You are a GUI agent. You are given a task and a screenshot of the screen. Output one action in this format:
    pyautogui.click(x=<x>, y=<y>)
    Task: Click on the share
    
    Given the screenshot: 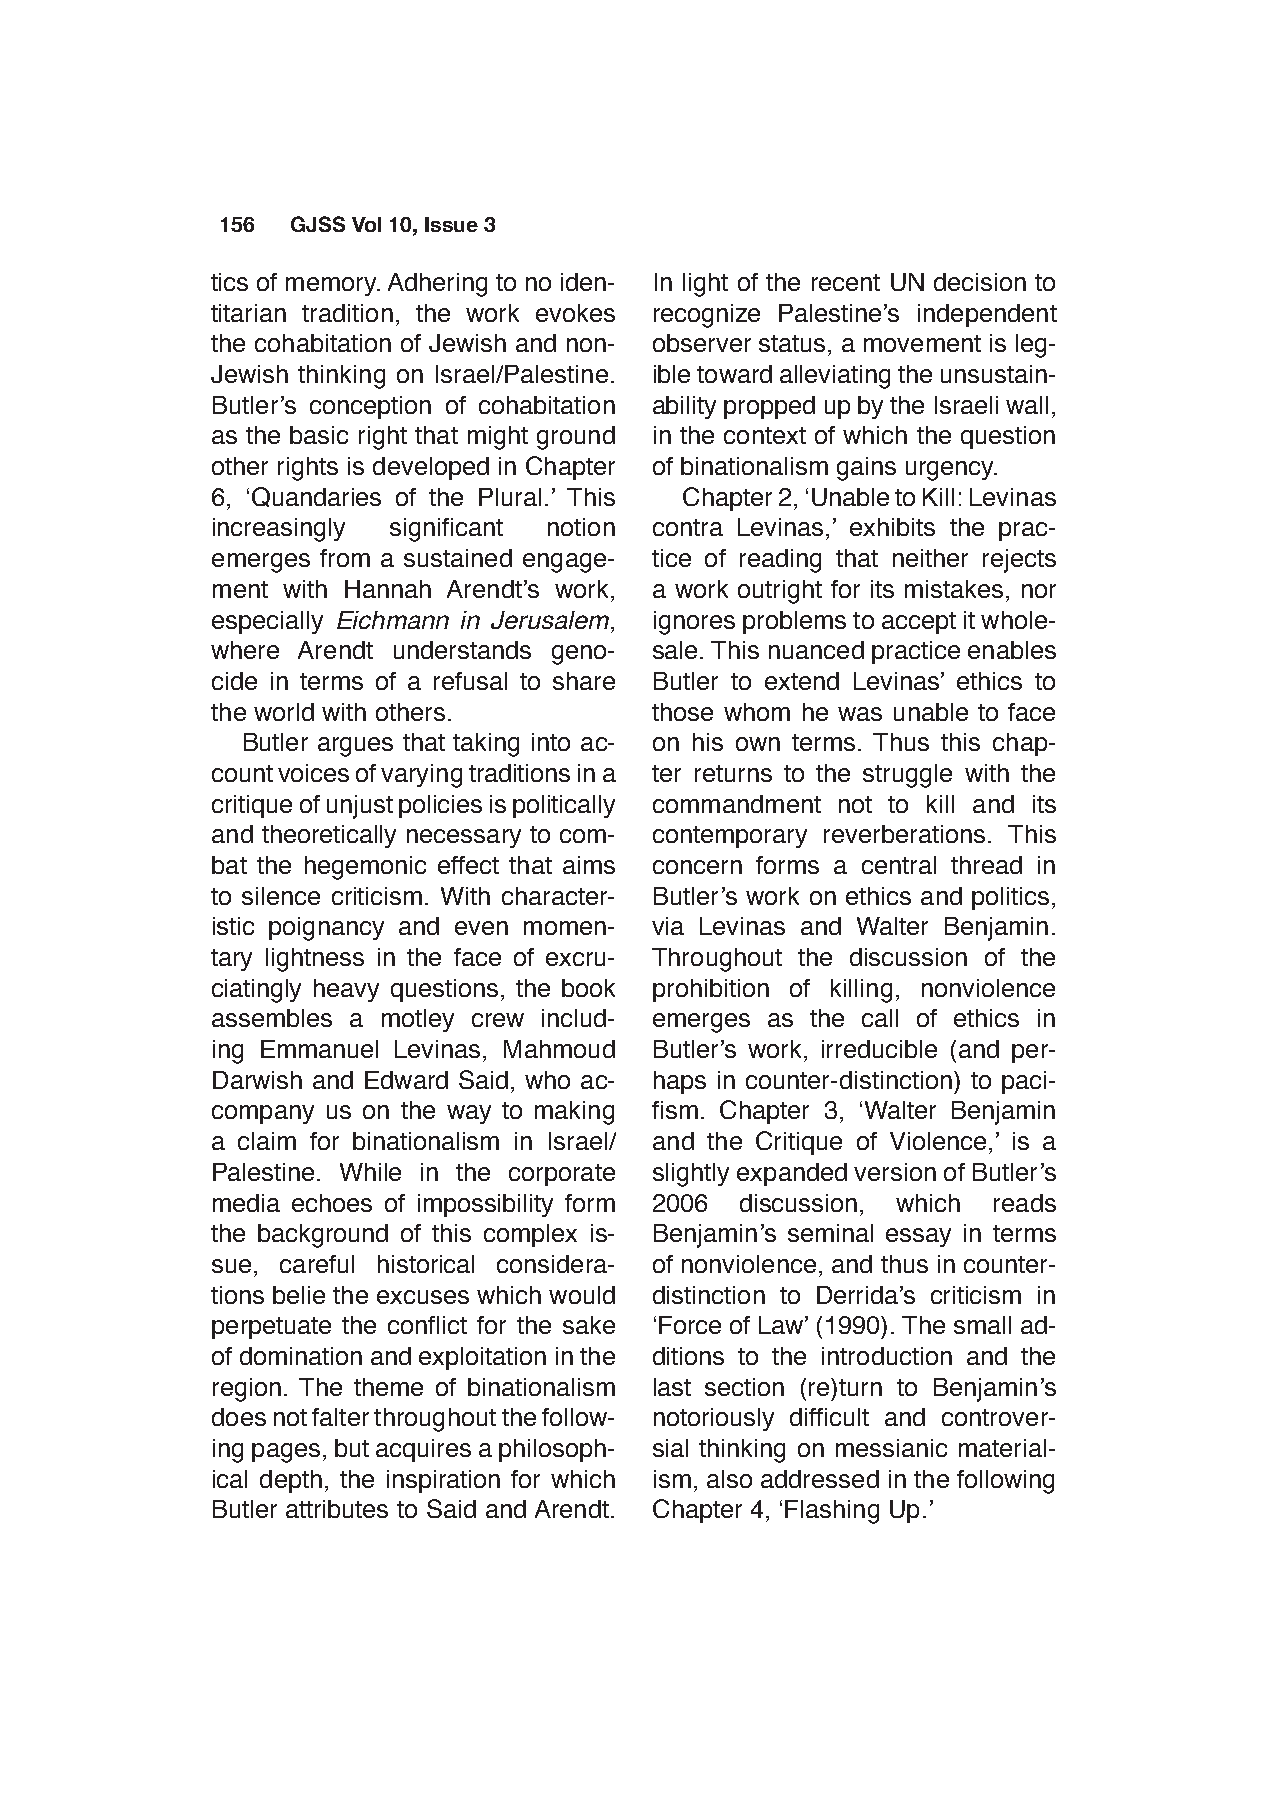 What is the action you would take?
    pyautogui.click(x=584, y=681)
